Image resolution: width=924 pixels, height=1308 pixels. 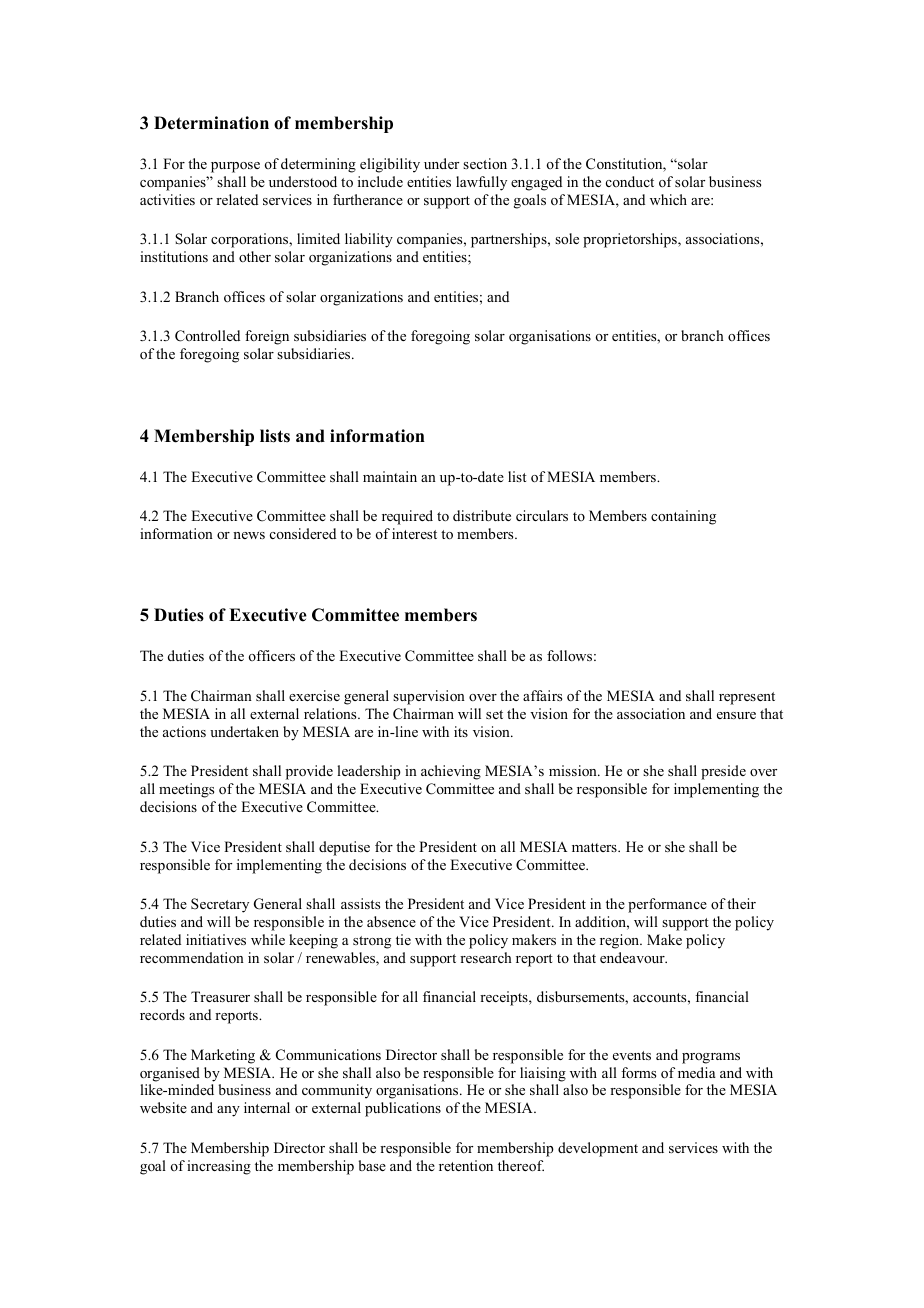 I want to click on retention, so click(x=466, y=1165).
